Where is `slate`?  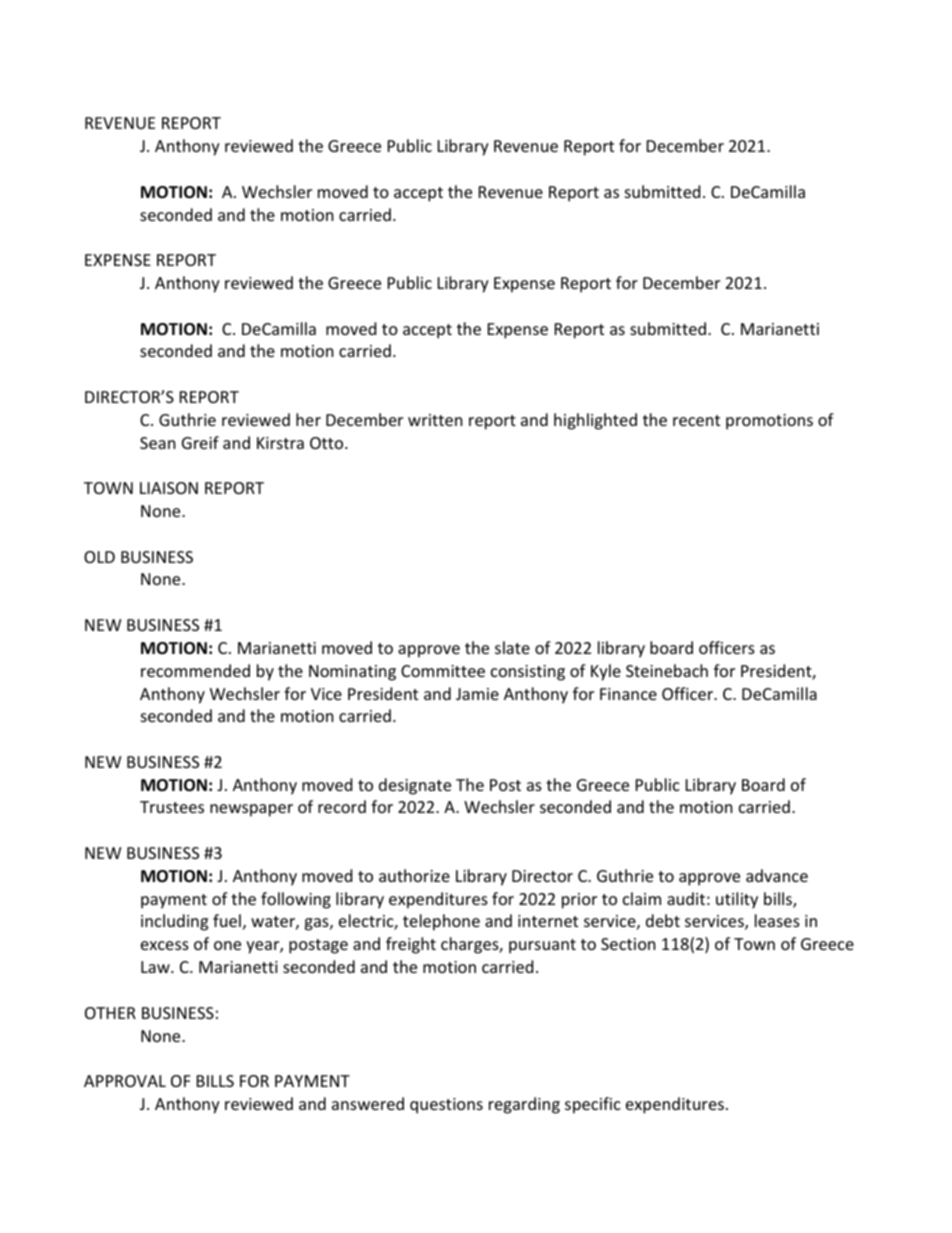 slate is located at coordinates (512, 647).
